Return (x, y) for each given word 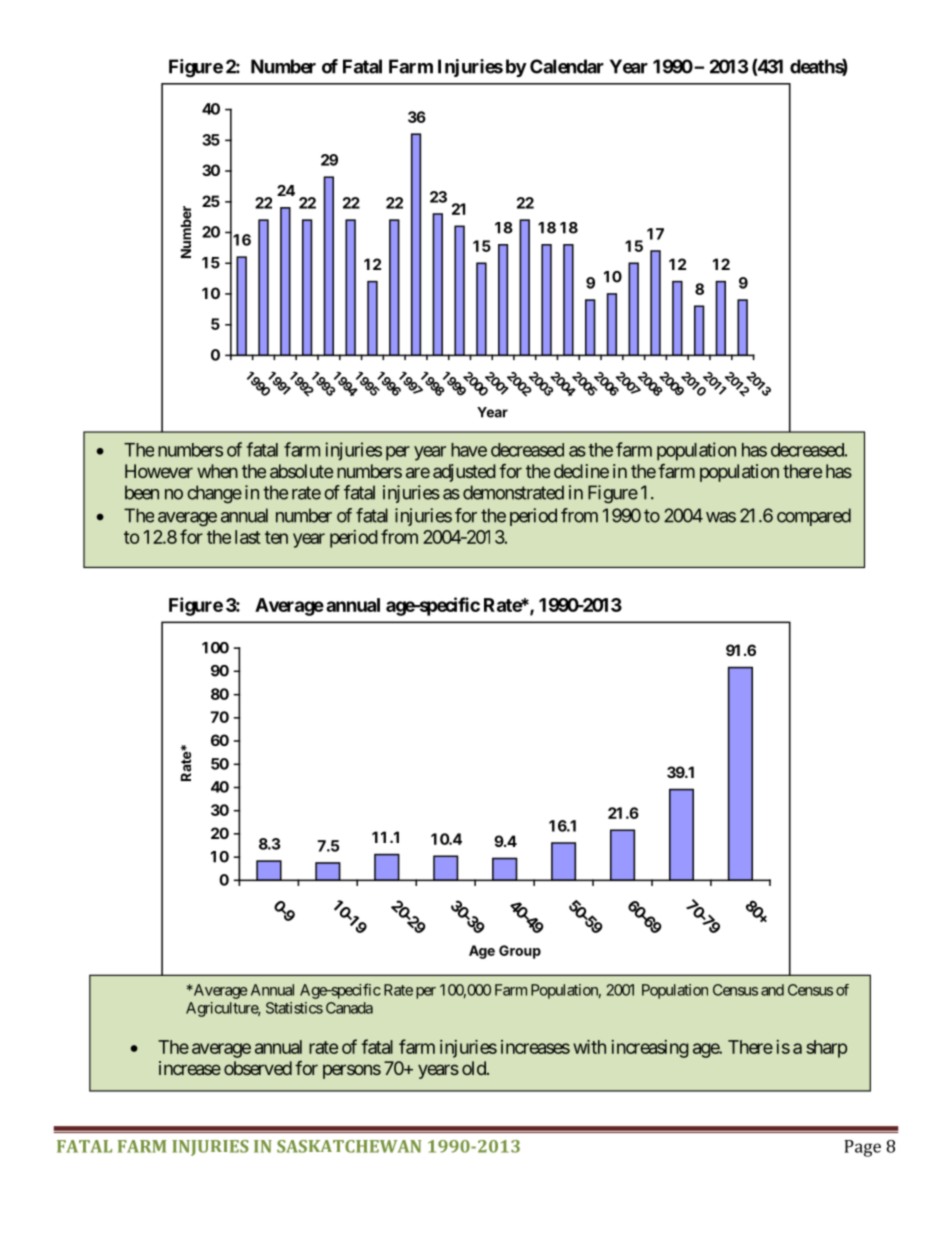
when (217, 471)
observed (258, 1068)
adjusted (464, 473)
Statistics (294, 1008)
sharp (826, 1049)
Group (520, 952)
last (248, 537)
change (214, 494)
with (589, 1047)
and (772, 990)
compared (814, 517)
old (475, 1068)
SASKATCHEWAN (349, 1146)
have (469, 450)
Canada (349, 1008)
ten (276, 537)
